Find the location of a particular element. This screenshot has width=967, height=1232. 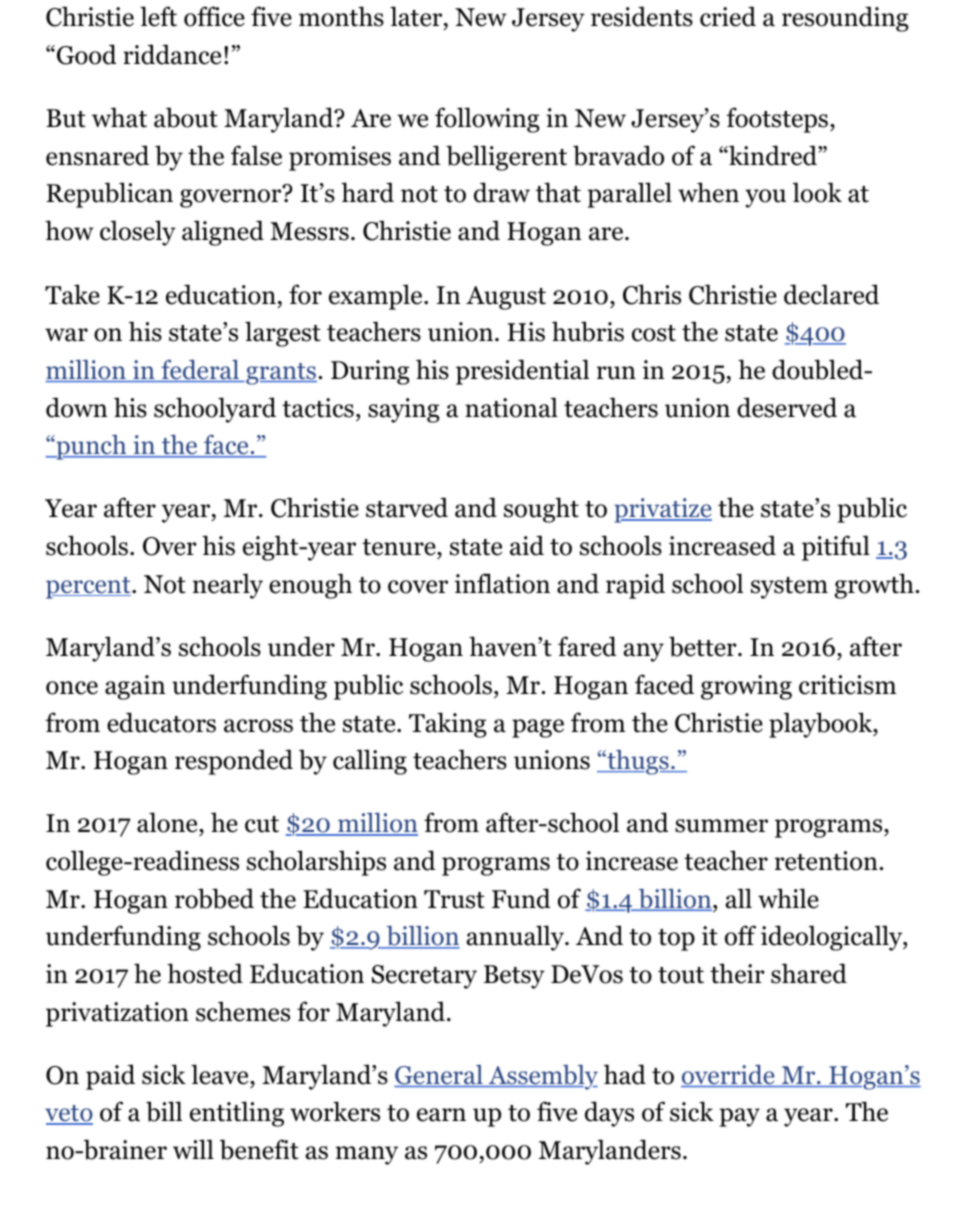

pay is located at coordinates (739, 1117).
